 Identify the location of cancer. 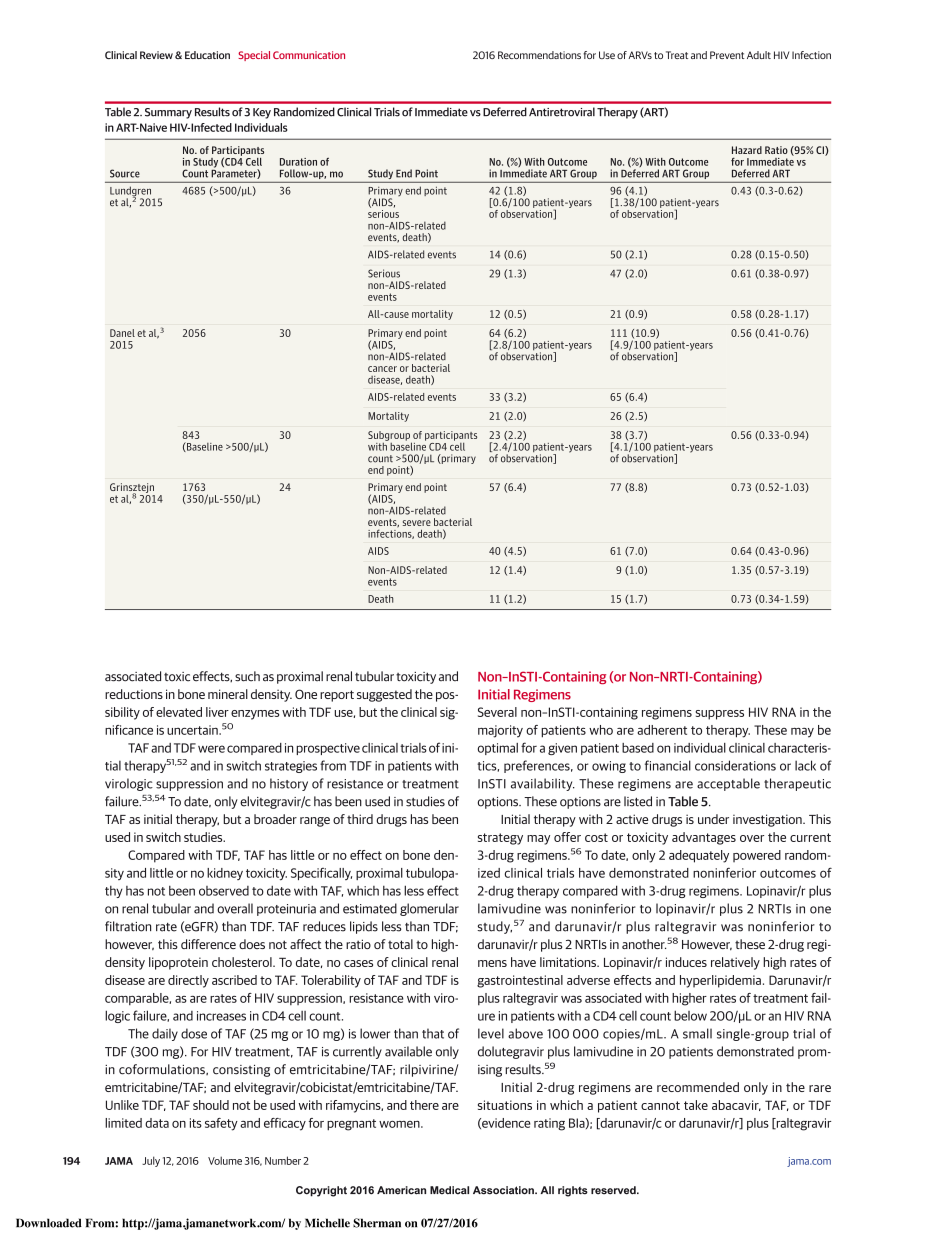
(382, 369).
